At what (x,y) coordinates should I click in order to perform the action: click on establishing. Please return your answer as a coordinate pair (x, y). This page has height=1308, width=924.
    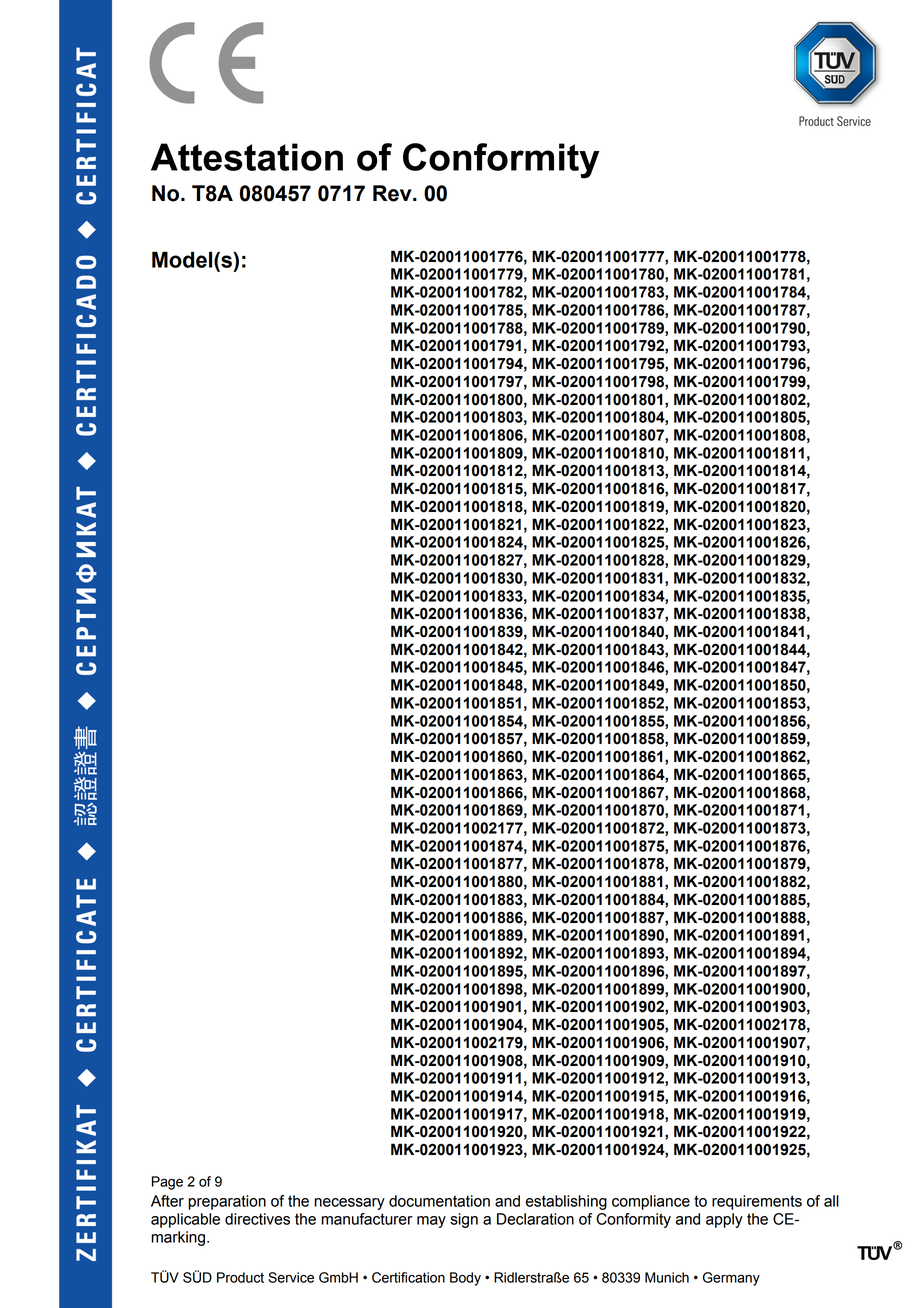
    Looking at the image, I should click on (566, 1202).
